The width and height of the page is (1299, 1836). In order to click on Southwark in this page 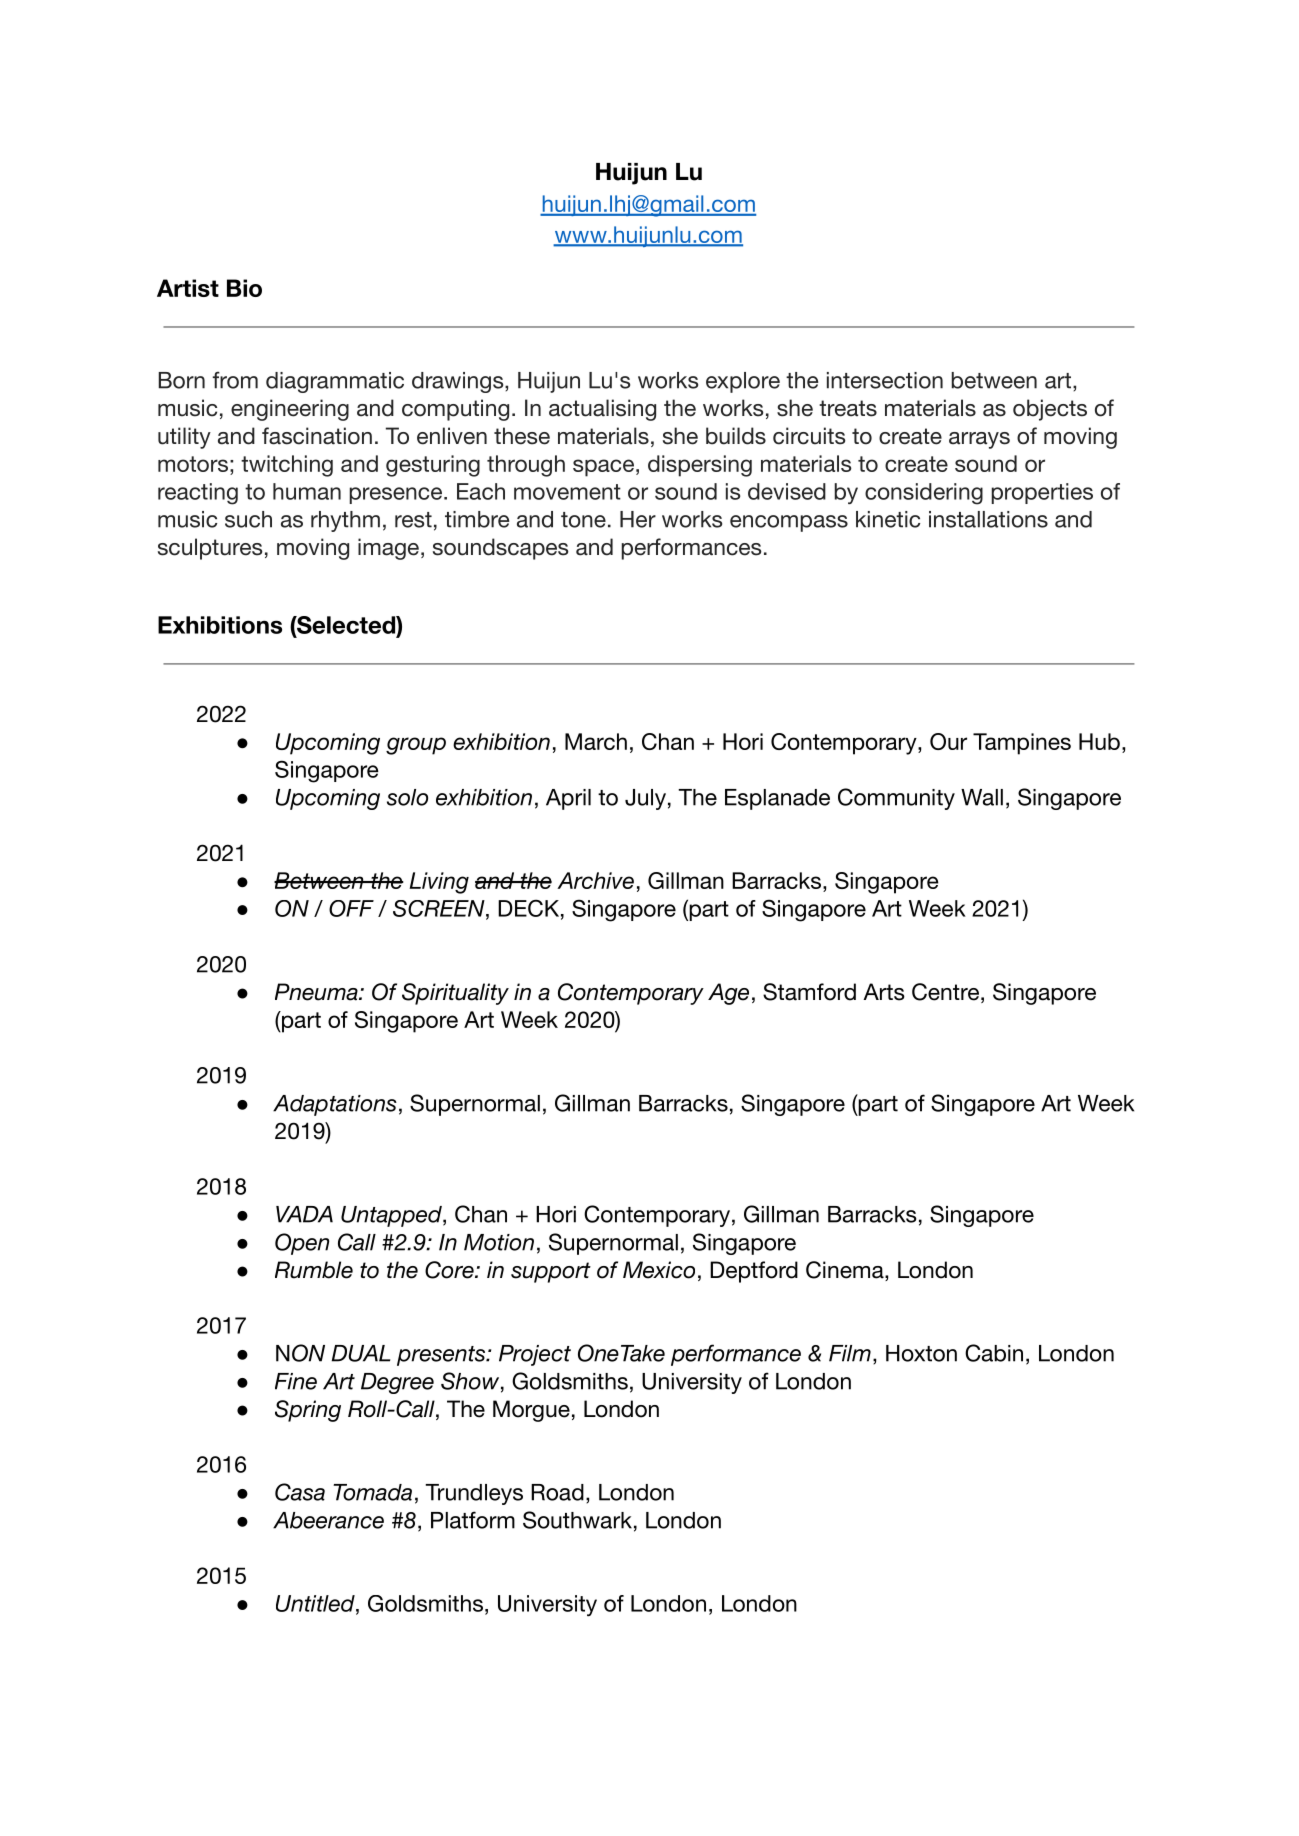, I will do `click(577, 1520)`.
